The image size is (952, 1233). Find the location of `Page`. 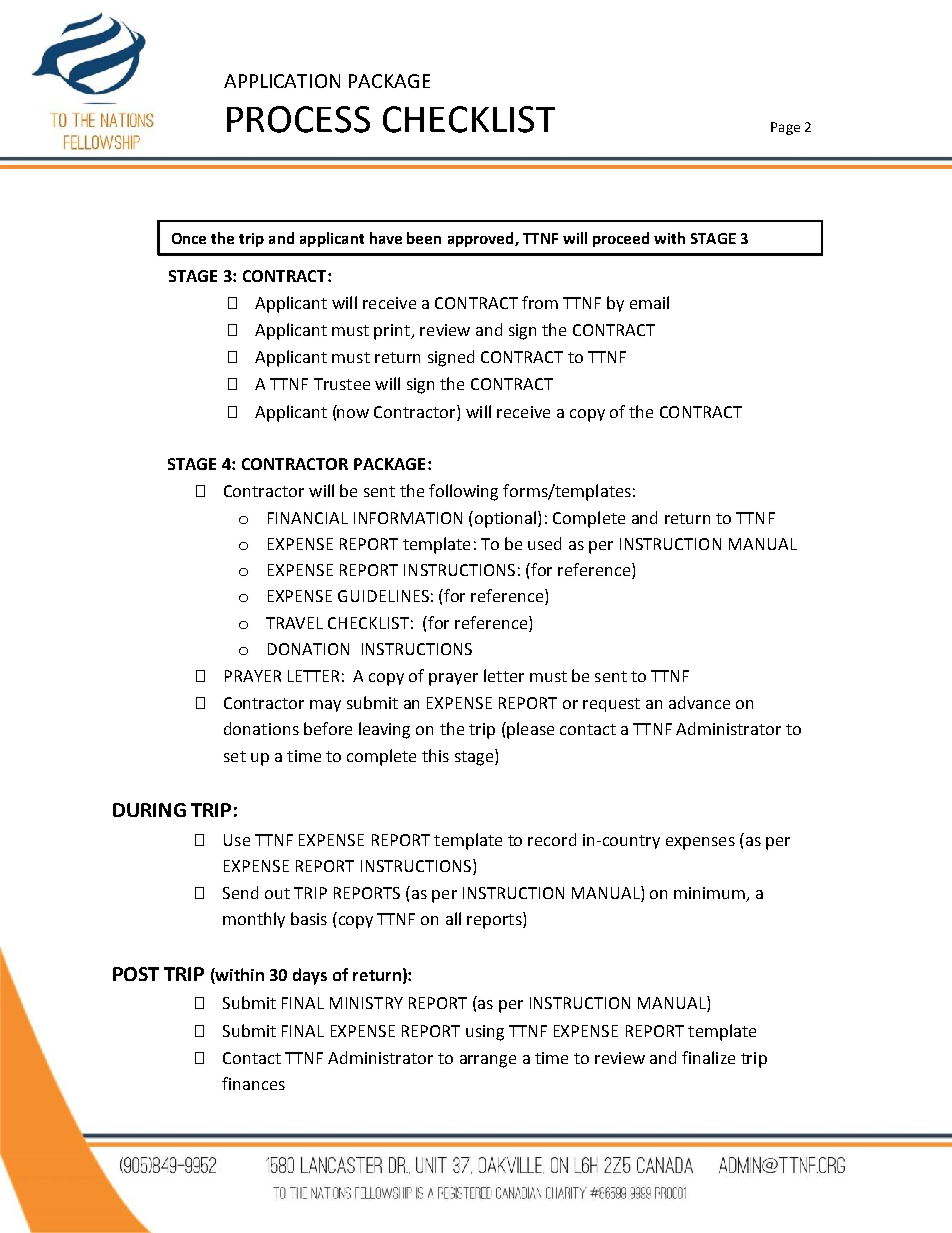

Page is located at coordinates (785, 128).
